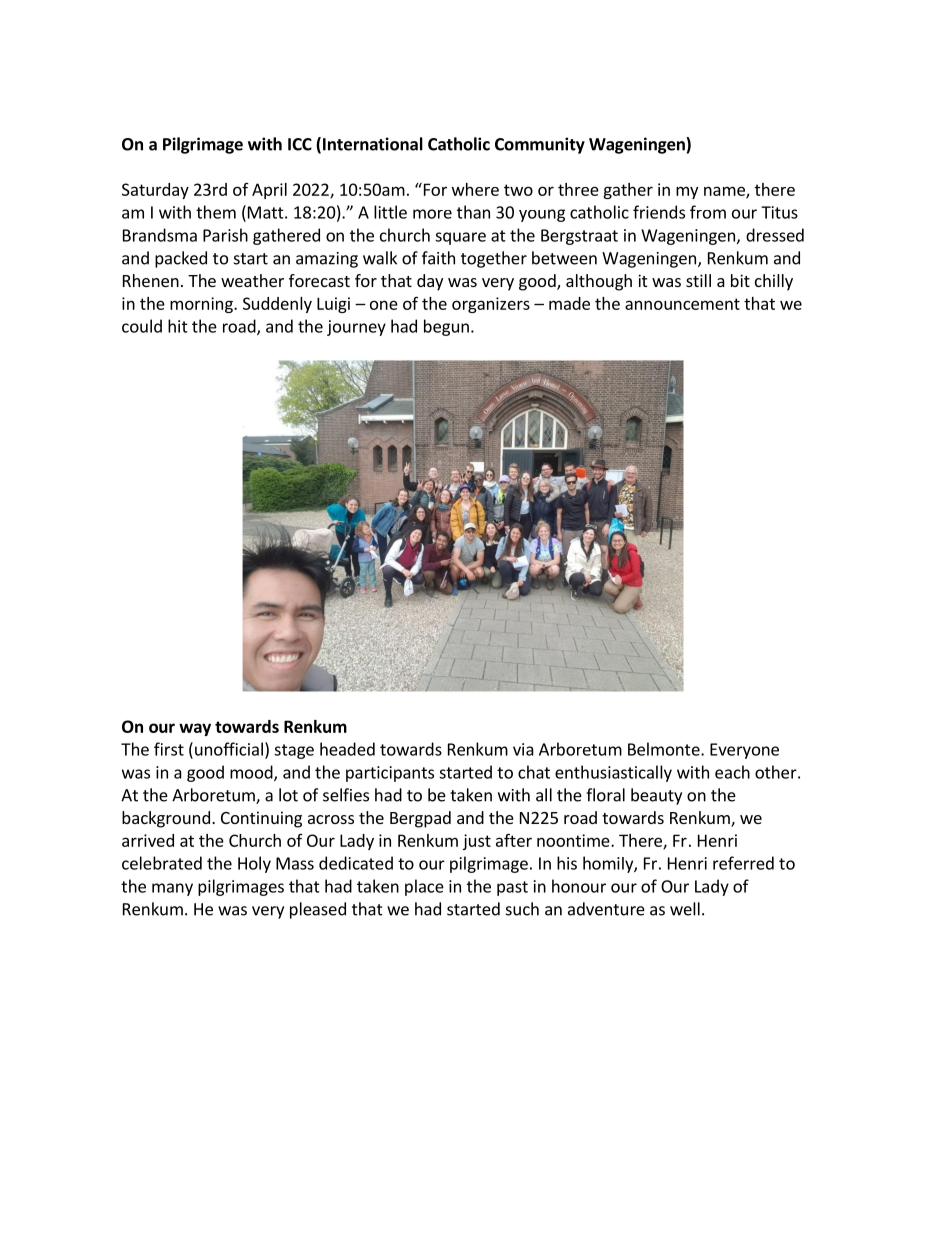 This page has height=1233, width=952. What do you see at coordinates (178, 326) in the page?
I see `hit` at bounding box center [178, 326].
